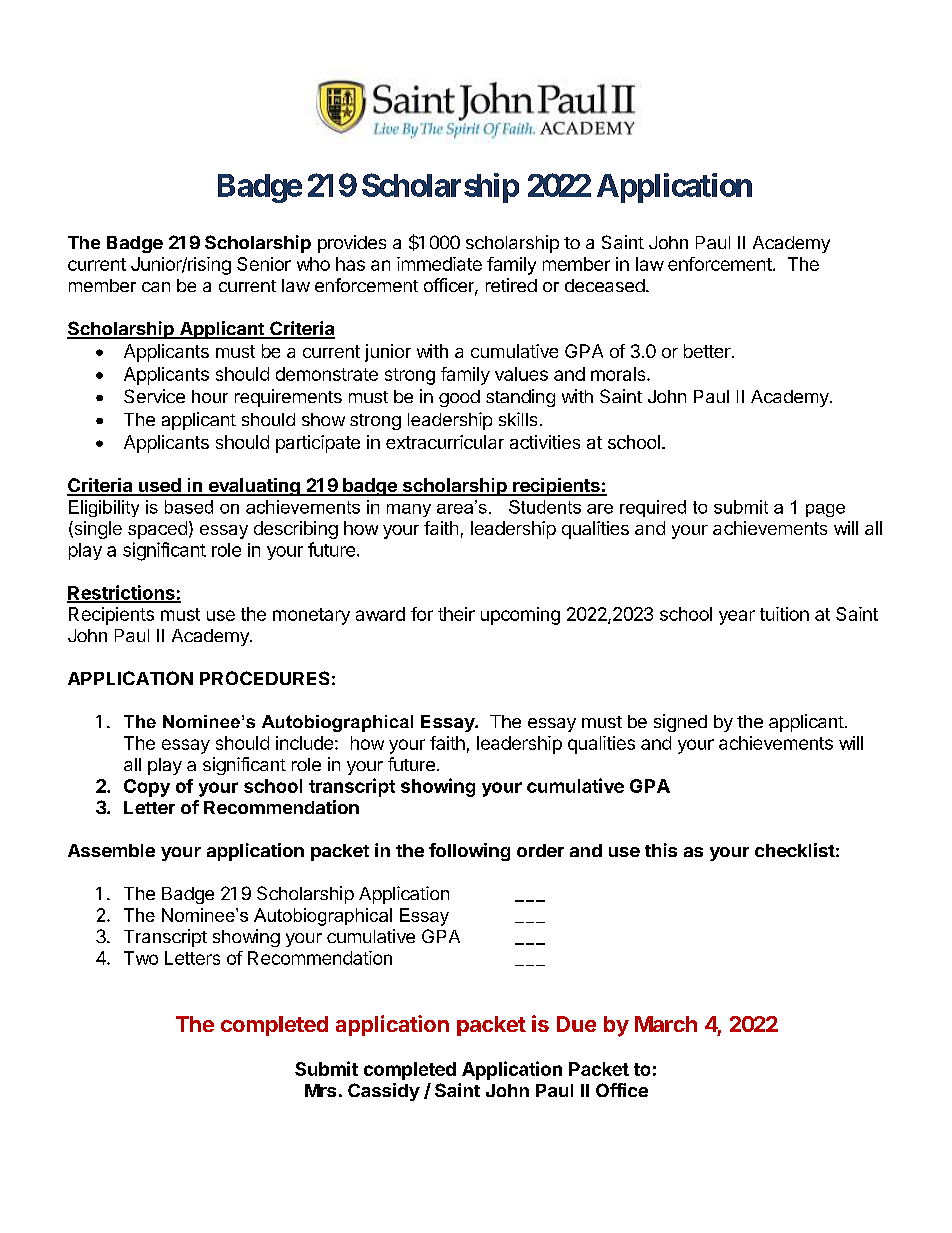 Image resolution: width=952 pixels, height=1233 pixels. I want to click on following, so click(469, 852).
